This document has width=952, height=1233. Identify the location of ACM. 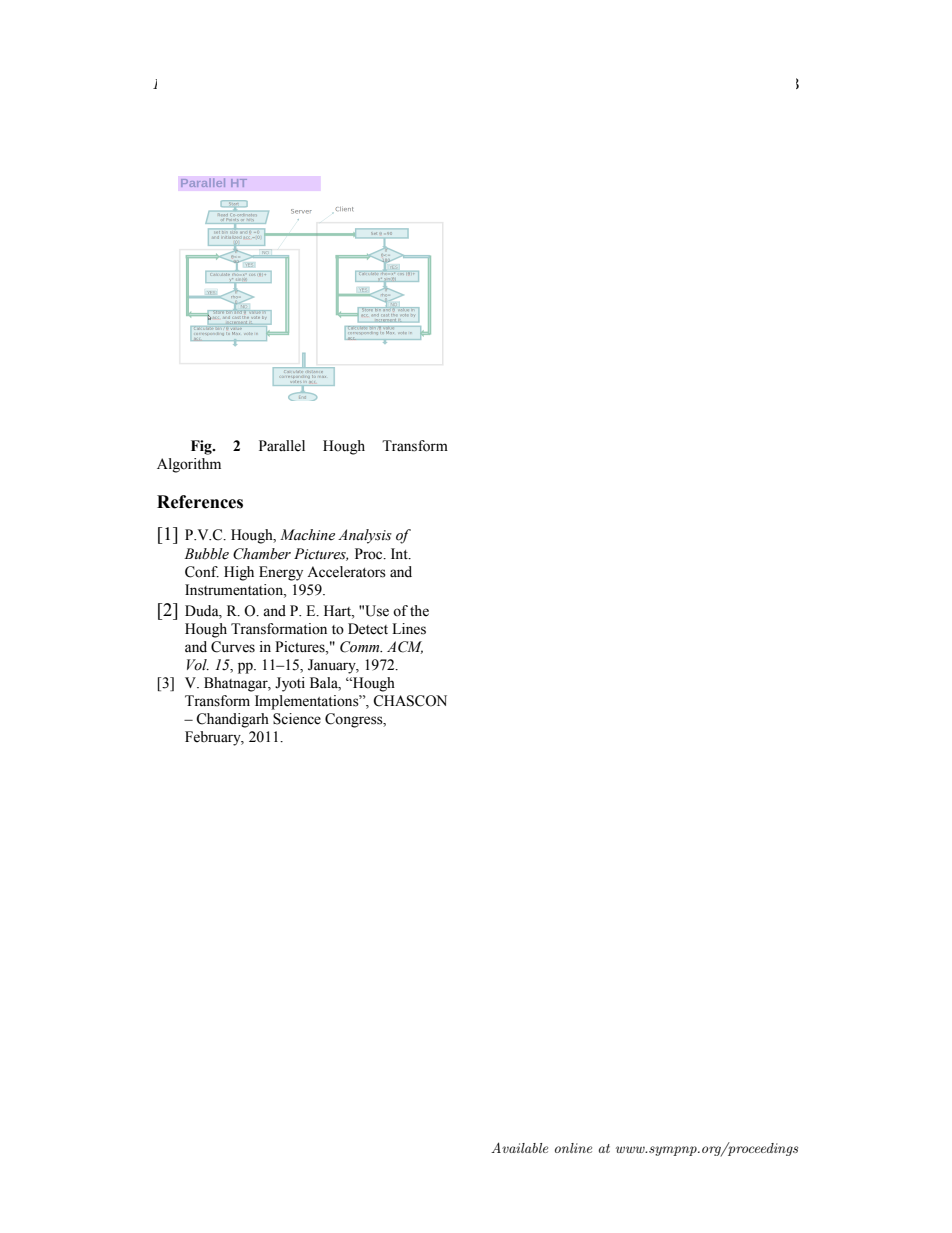
(405, 647).
